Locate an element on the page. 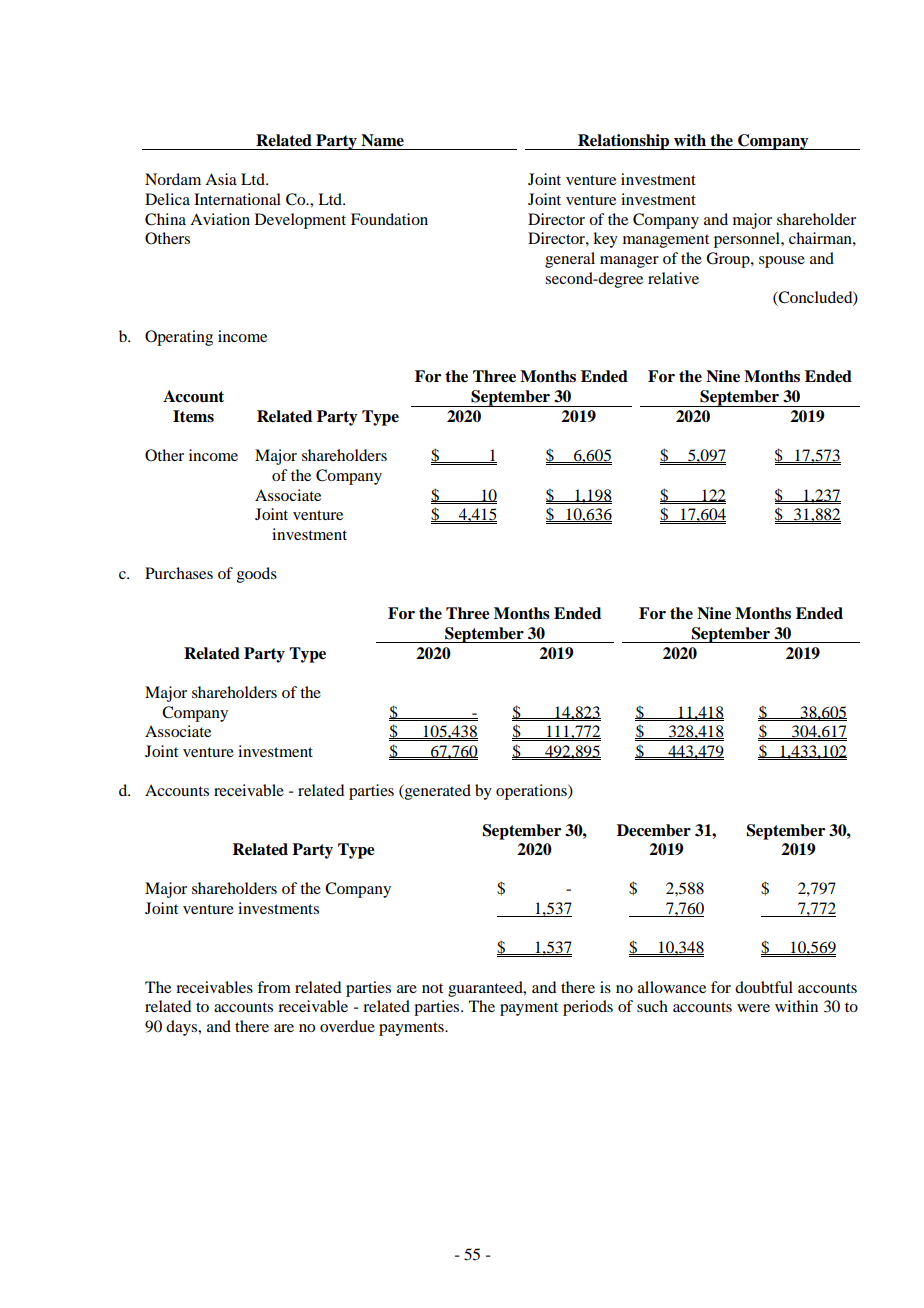  Items is located at coordinates (193, 416).
